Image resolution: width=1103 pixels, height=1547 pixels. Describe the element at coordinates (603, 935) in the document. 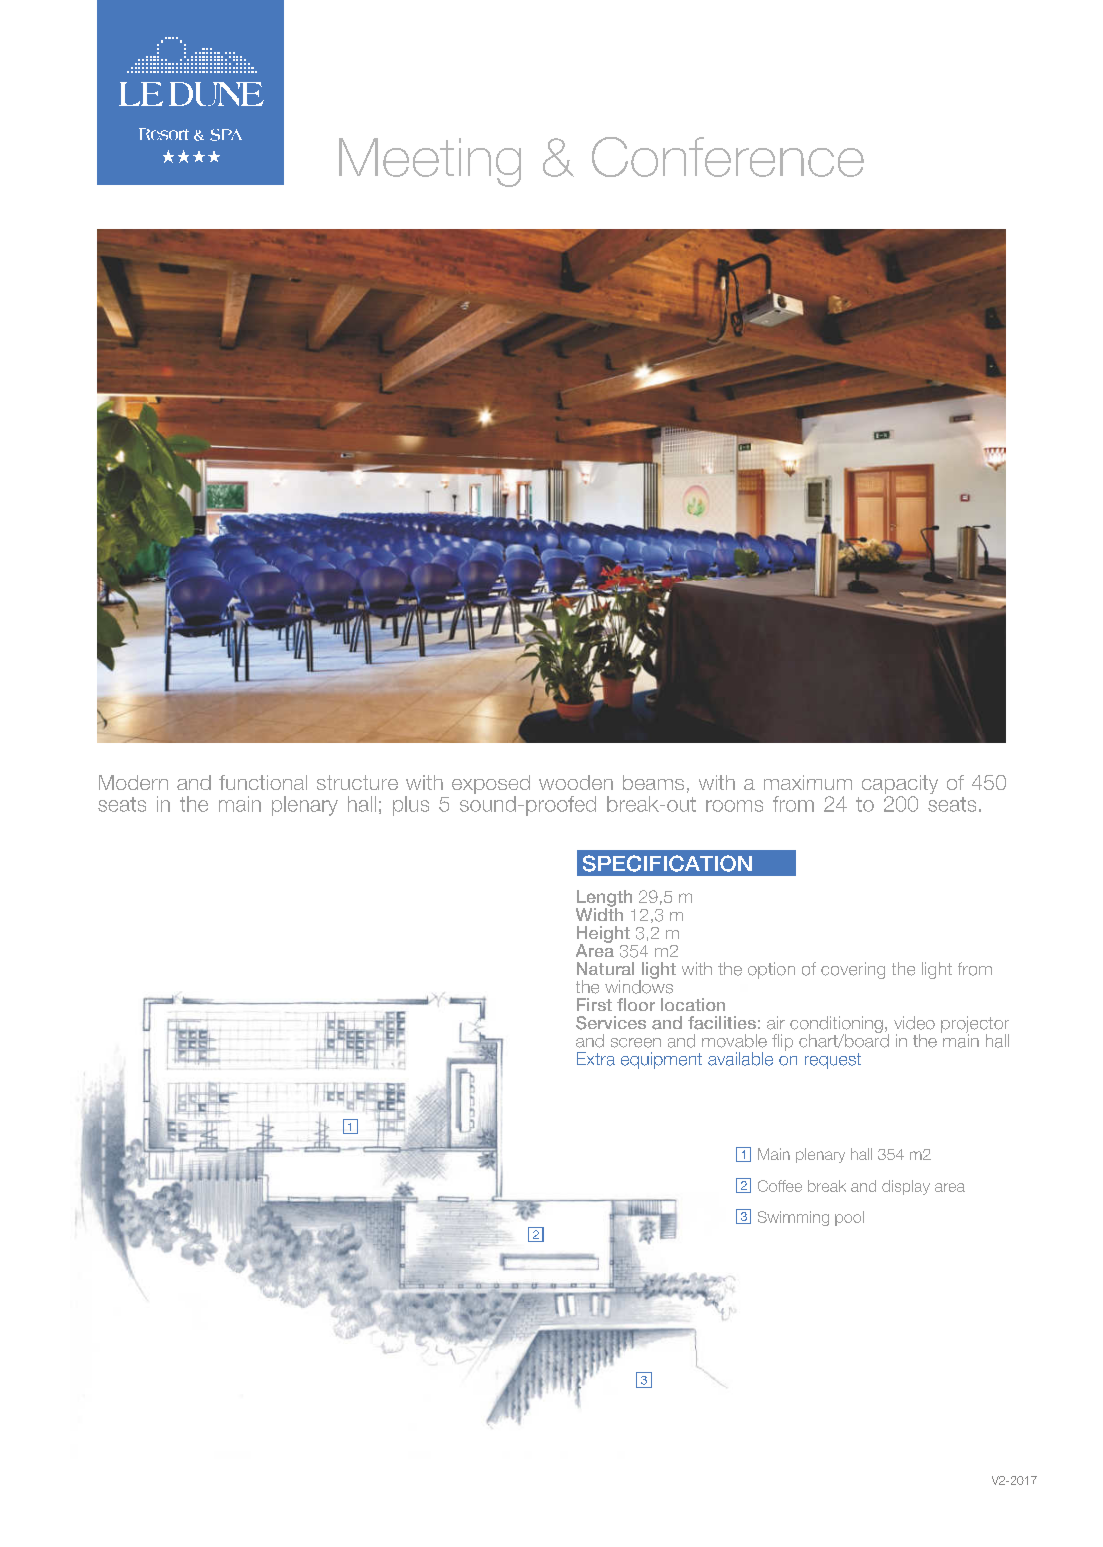

I see `Height` at that location.
